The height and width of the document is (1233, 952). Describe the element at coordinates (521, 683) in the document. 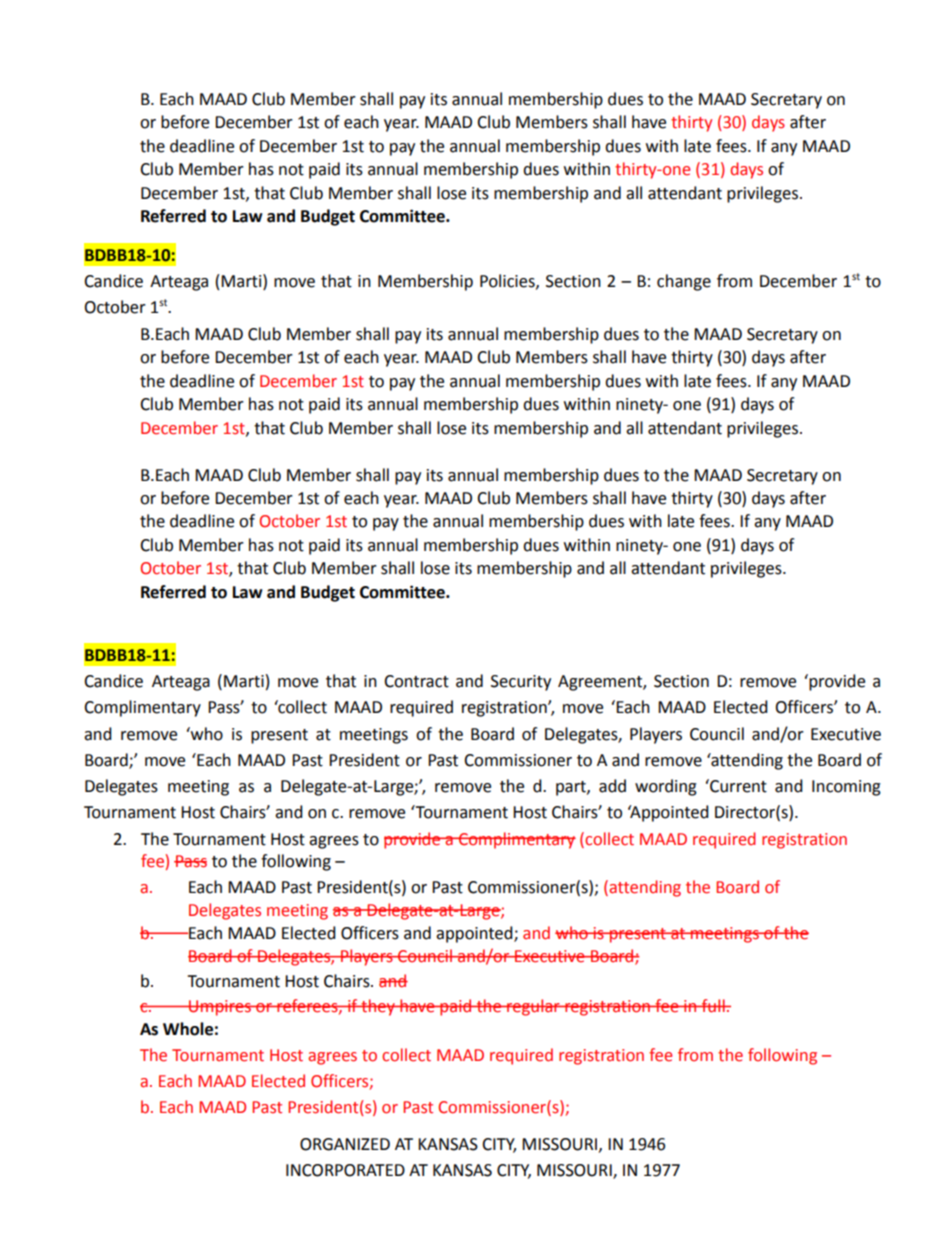

I see `Security` at that location.
